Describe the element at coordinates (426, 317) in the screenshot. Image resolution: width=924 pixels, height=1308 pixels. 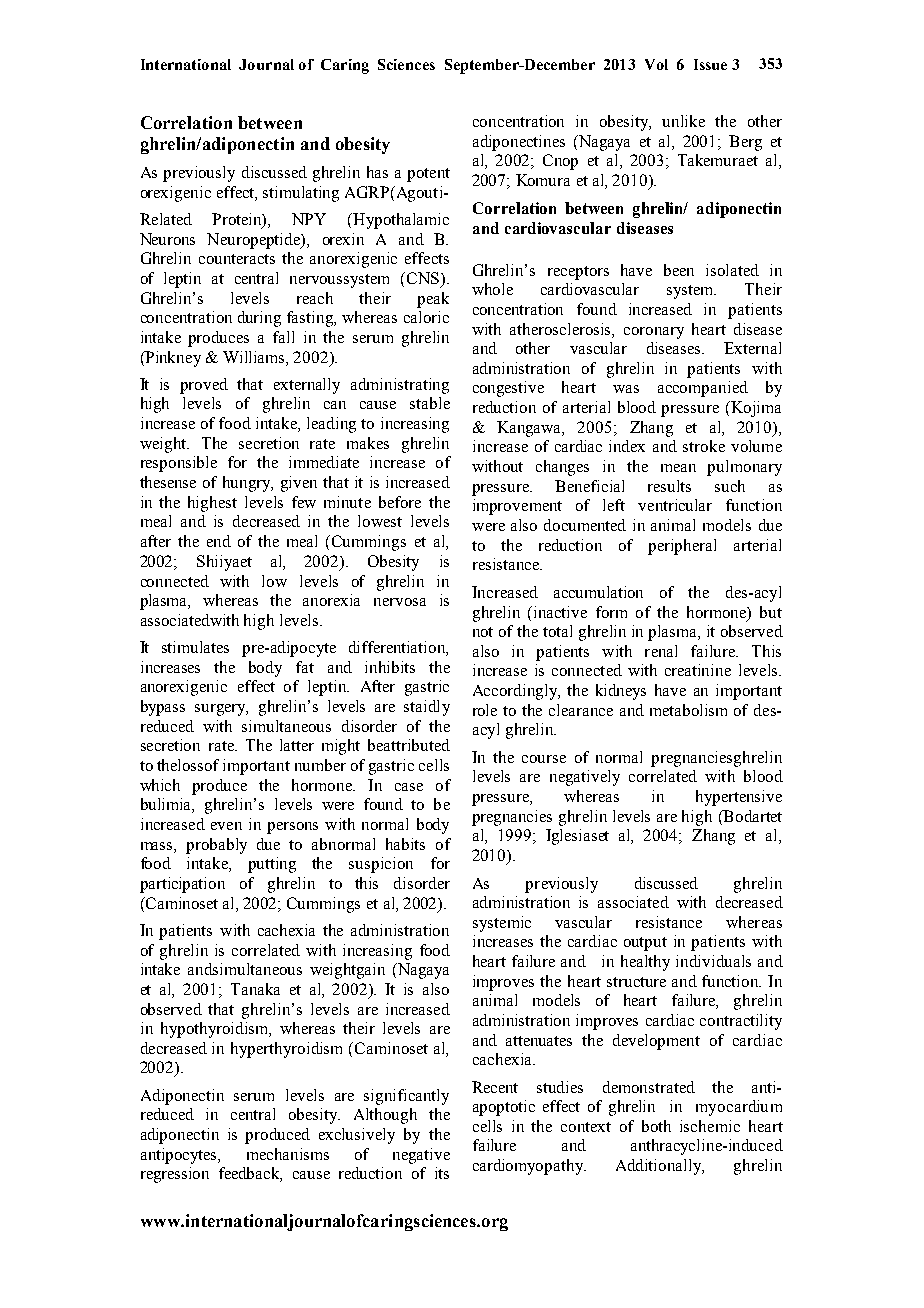
I see `caloric` at that location.
